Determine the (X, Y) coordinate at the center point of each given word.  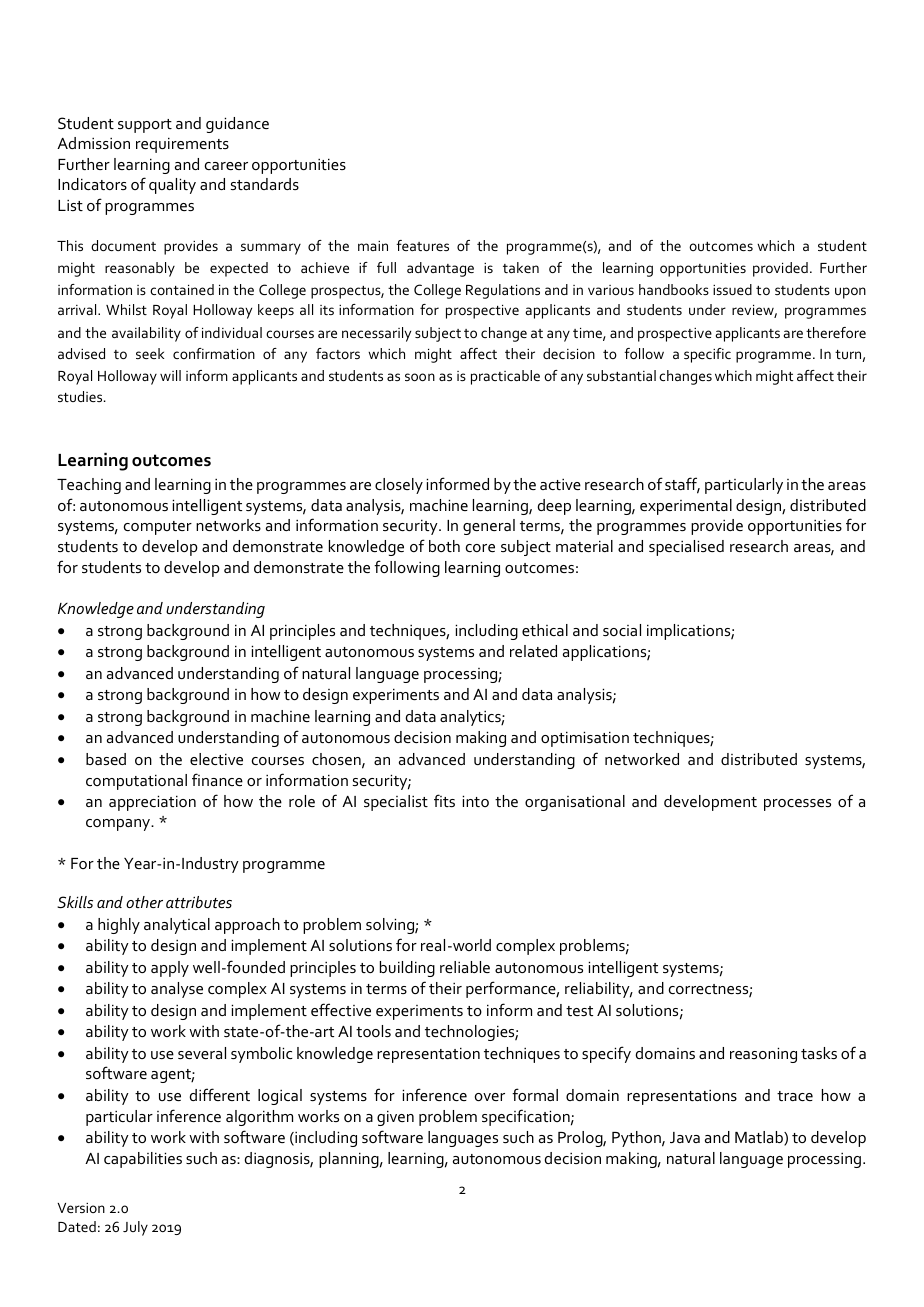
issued (732, 289)
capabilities (143, 1160)
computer (158, 528)
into (475, 801)
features (422, 245)
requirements (182, 145)
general (489, 527)
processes (797, 805)
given (395, 1118)
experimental (686, 507)
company (119, 825)
